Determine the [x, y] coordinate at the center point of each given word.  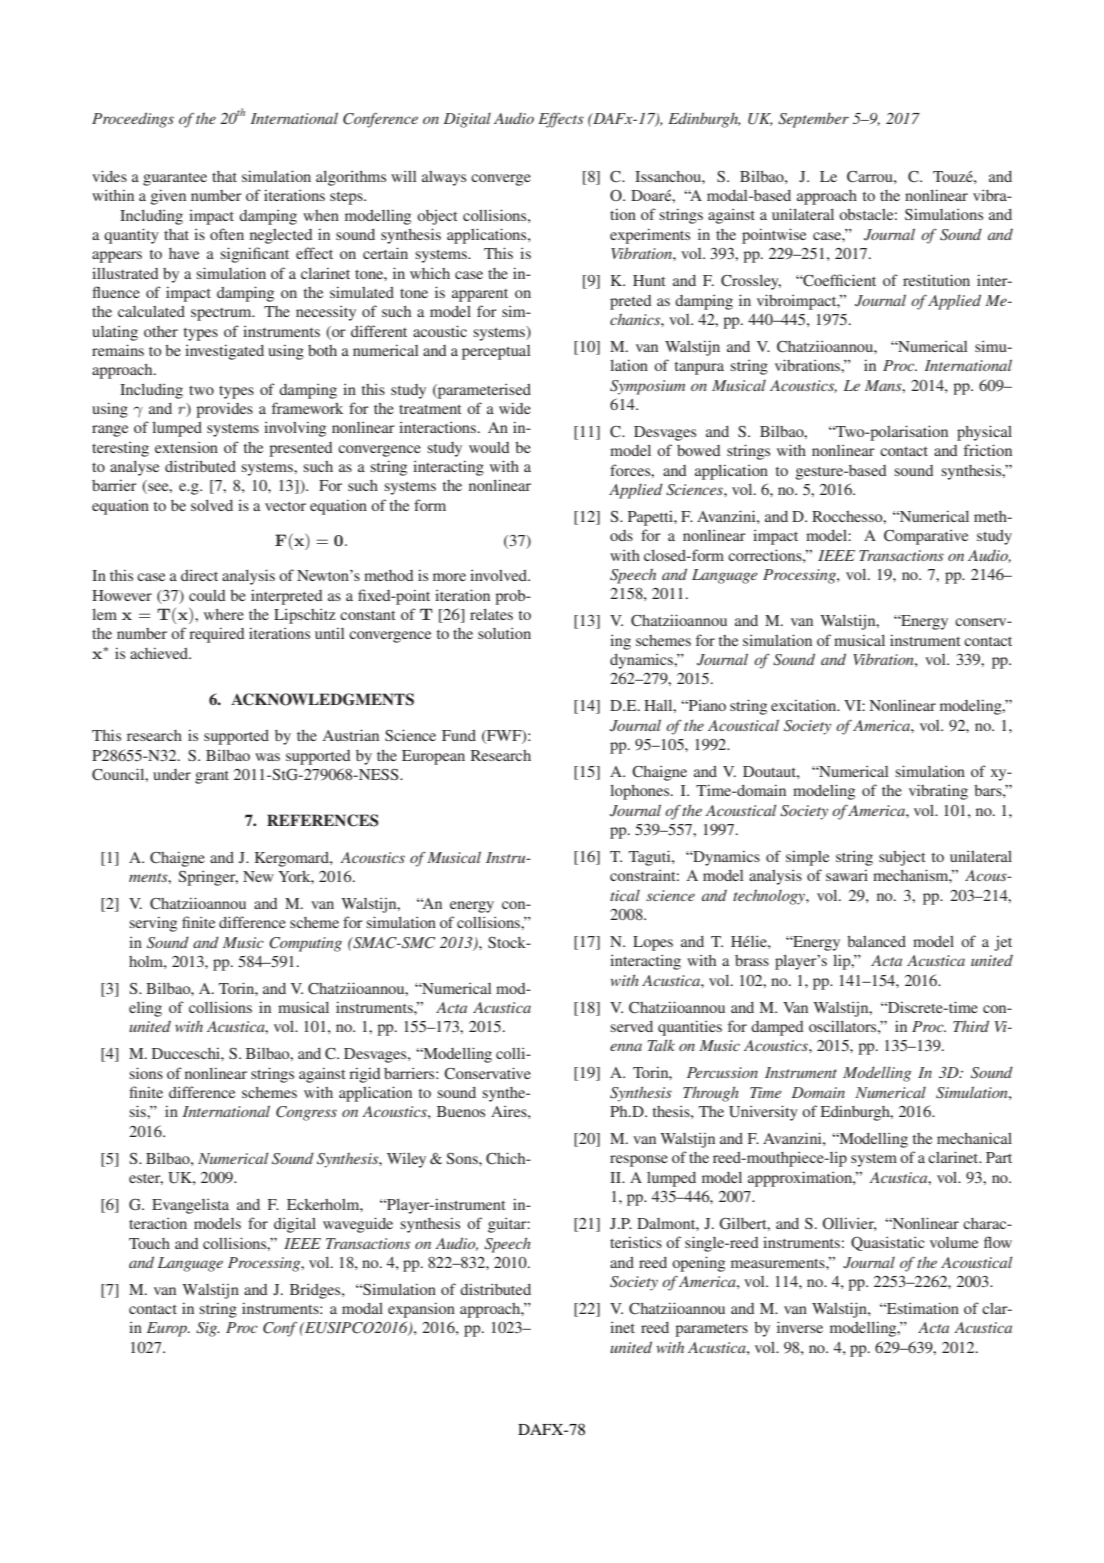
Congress [306, 1113]
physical [984, 433]
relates [491, 614]
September [813, 120]
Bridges [316, 1291]
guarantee [175, 179]
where [224, 614]
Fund [459, 735]
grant [212, 777]
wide [515, 408]
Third [971, 1026]
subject [902, 858]
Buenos [461, 1111]
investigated [224, 352]
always [444, 178]
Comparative [926, 537]
